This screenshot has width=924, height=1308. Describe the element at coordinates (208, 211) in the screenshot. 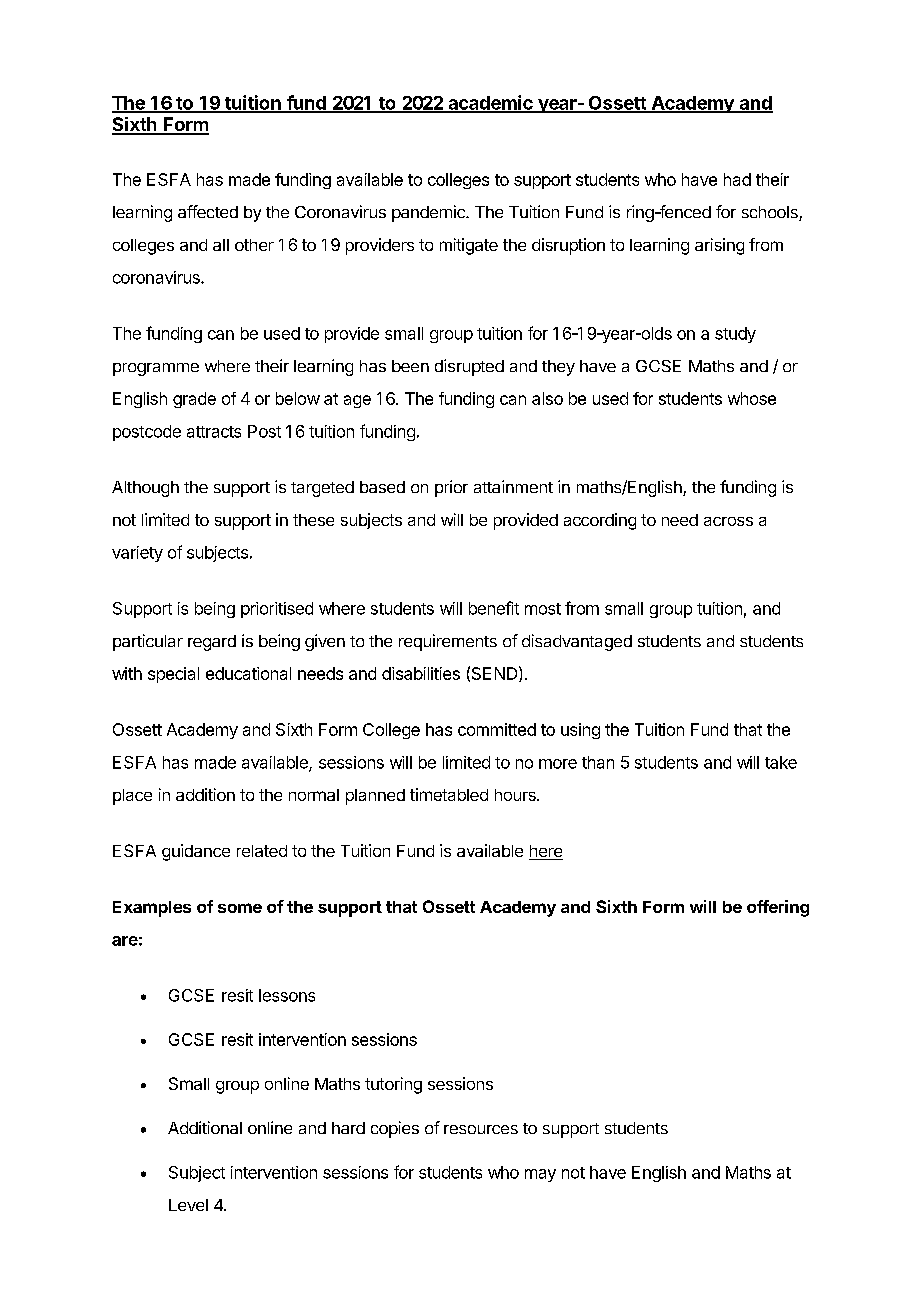

I see `affected` at that location.
